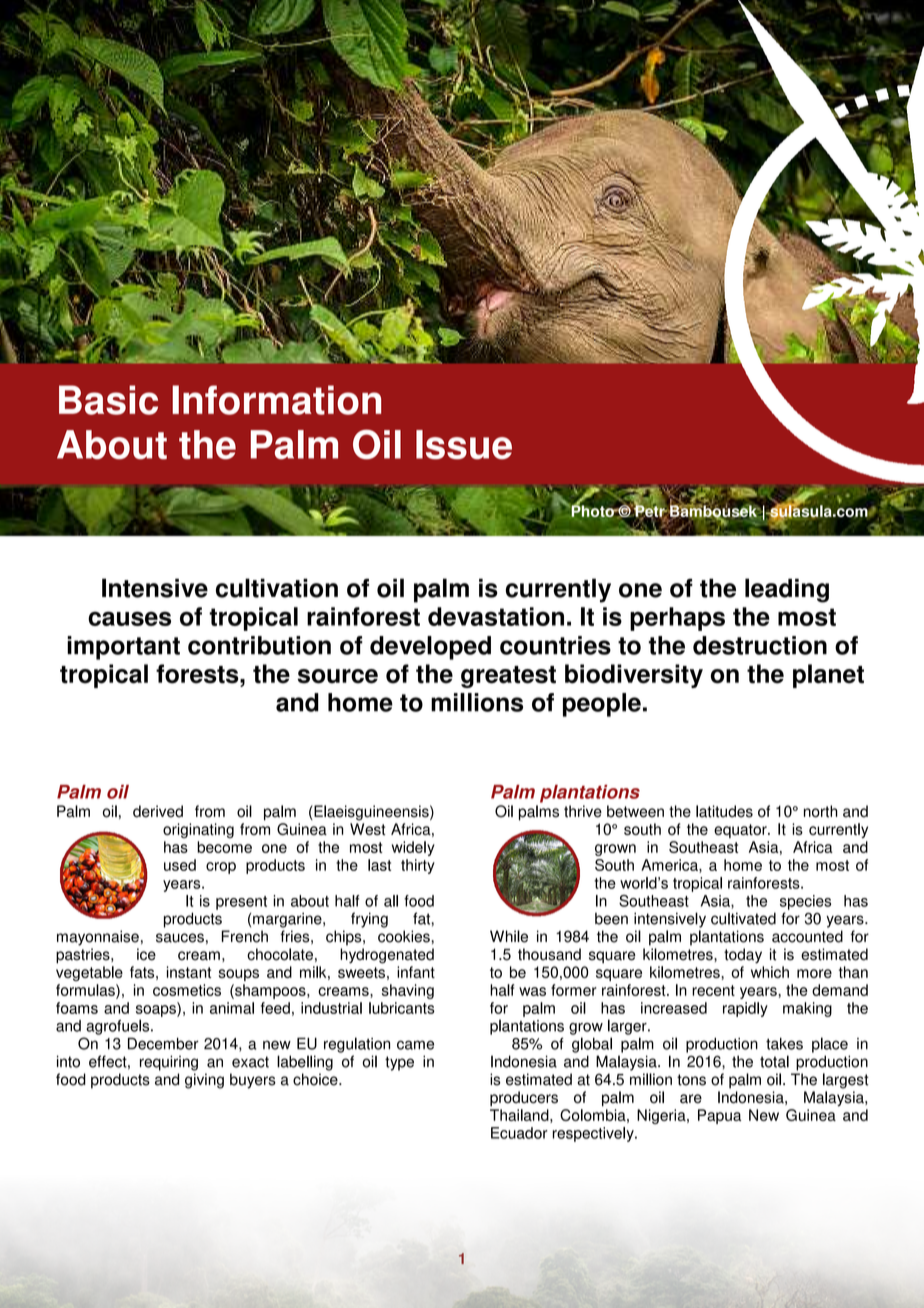  What do you see at coordinates (158, 811) in the screenshot?
I see `derived` at bounding box center [158, 811].
